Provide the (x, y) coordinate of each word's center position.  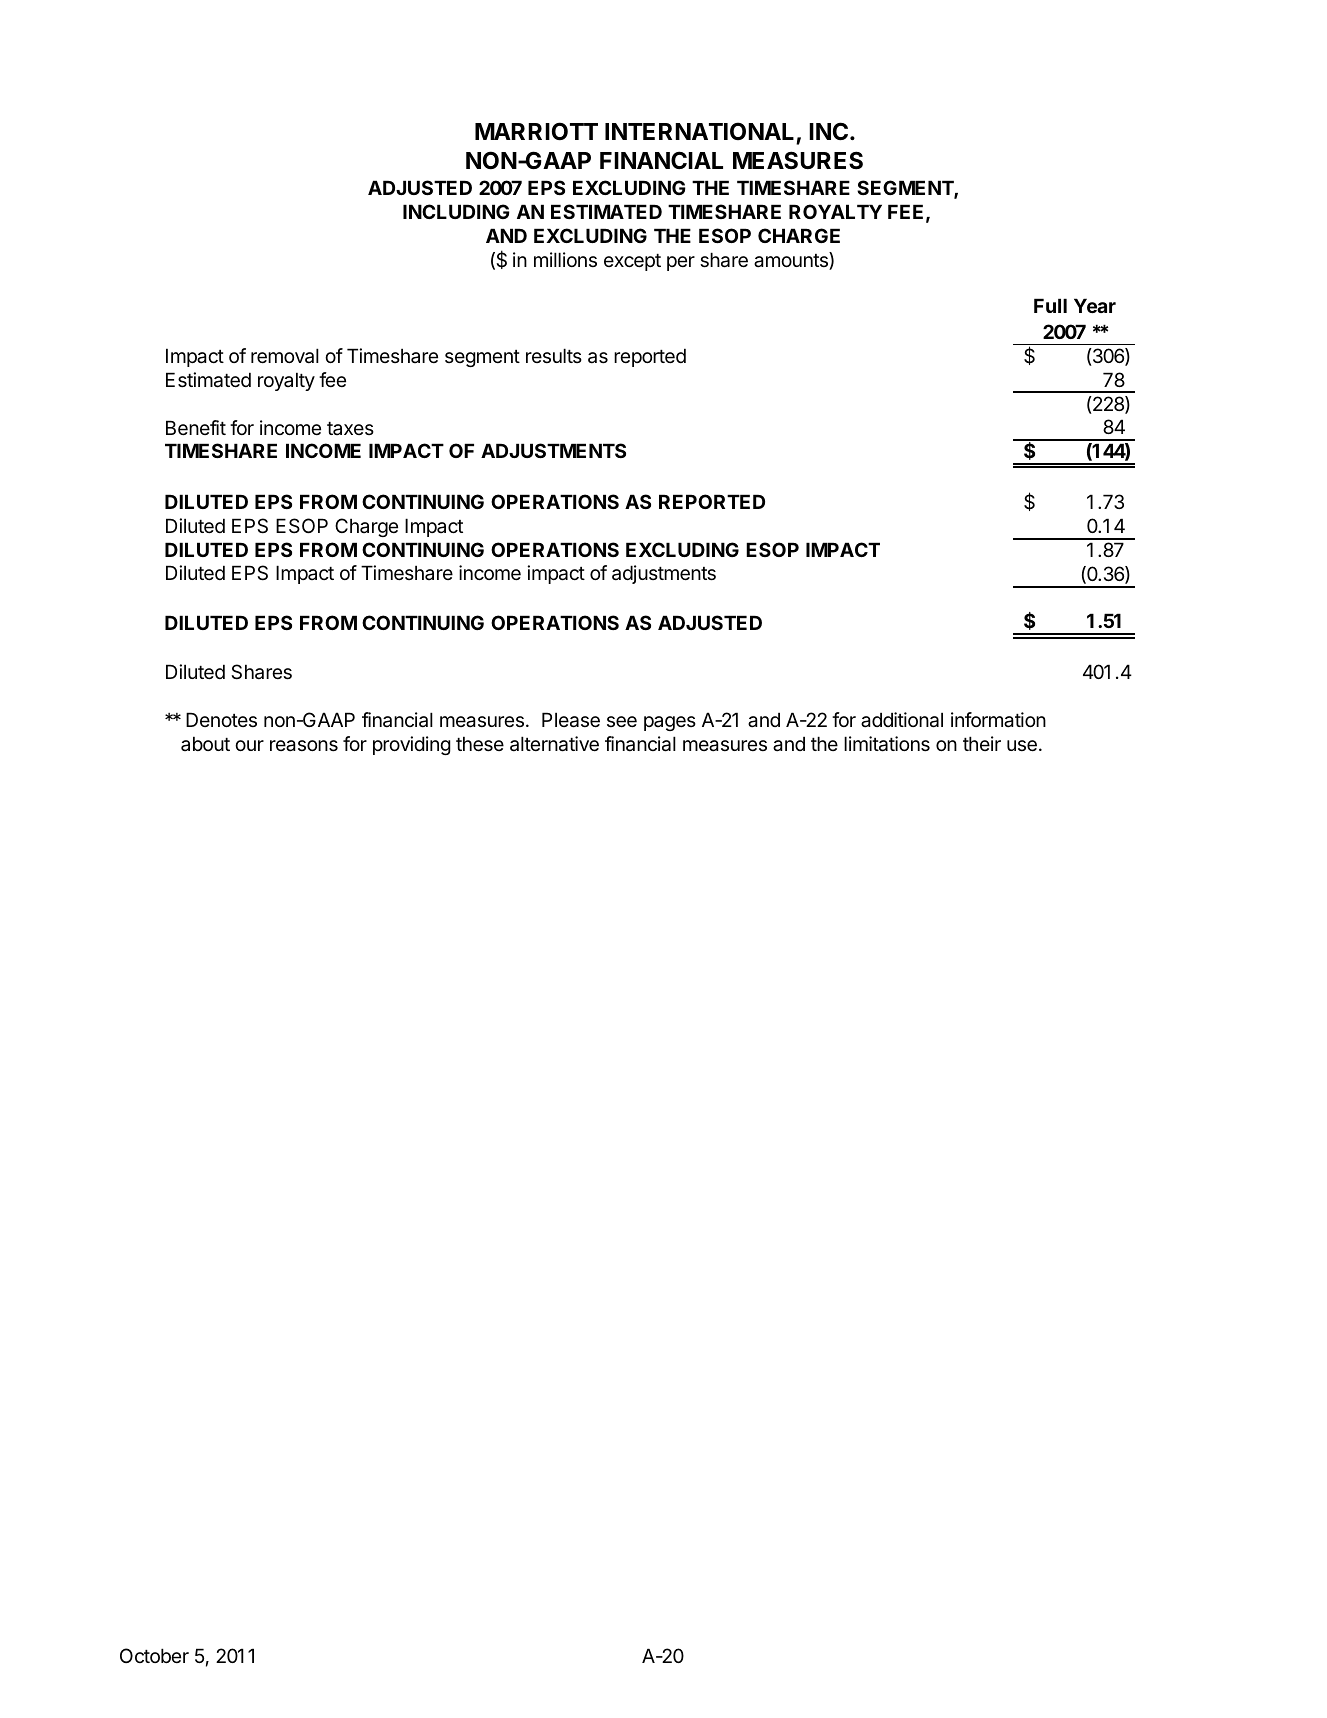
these (480, 744)
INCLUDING (456, 211)
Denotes (221, 719)
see (622, 722)
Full (1050, 305)
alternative (554, 744)
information (998, 720)
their (982, 743)
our (249, 745)
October (154, 1655)
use (1022, 746)
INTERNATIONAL (699, 131)
